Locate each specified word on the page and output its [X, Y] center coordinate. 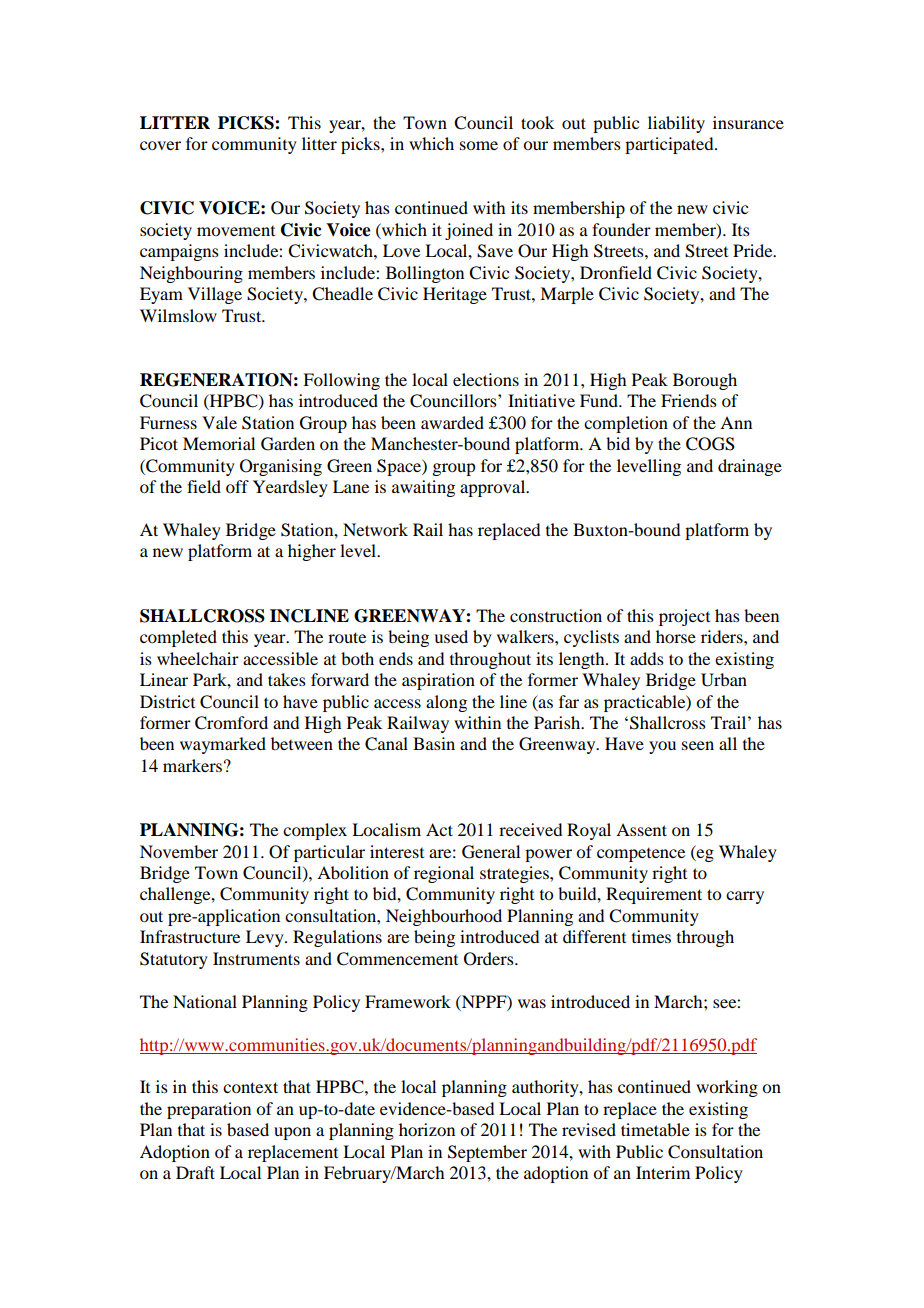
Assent [641, 829]
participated [670, 145]
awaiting [423, 488]
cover [160, 145]
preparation [209, 1110]
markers [192, 765]
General [491, 852]
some [479, 145]
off [237, 486]
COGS [710, 444]
